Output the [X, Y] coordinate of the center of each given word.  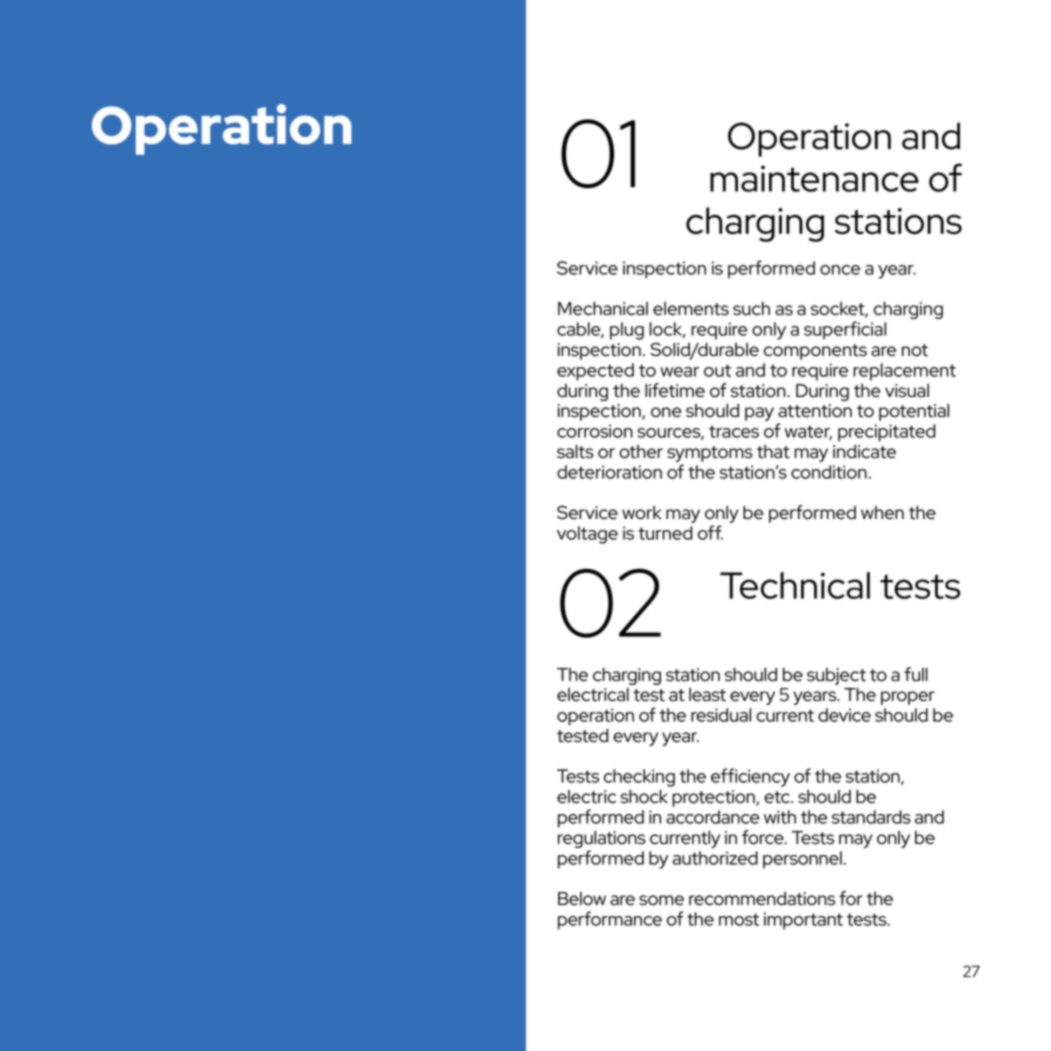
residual [721, 715]
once [840, 270]
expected [595, 372]
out [717, 370]
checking [639, 778]
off [710, 532]
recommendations [762, 898]
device [844, 715]
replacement [904, 372]
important [803, 921]
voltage [587, 535]
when [882, 513]
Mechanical [603, 308]
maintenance [814, 178]
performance [610, 920]
